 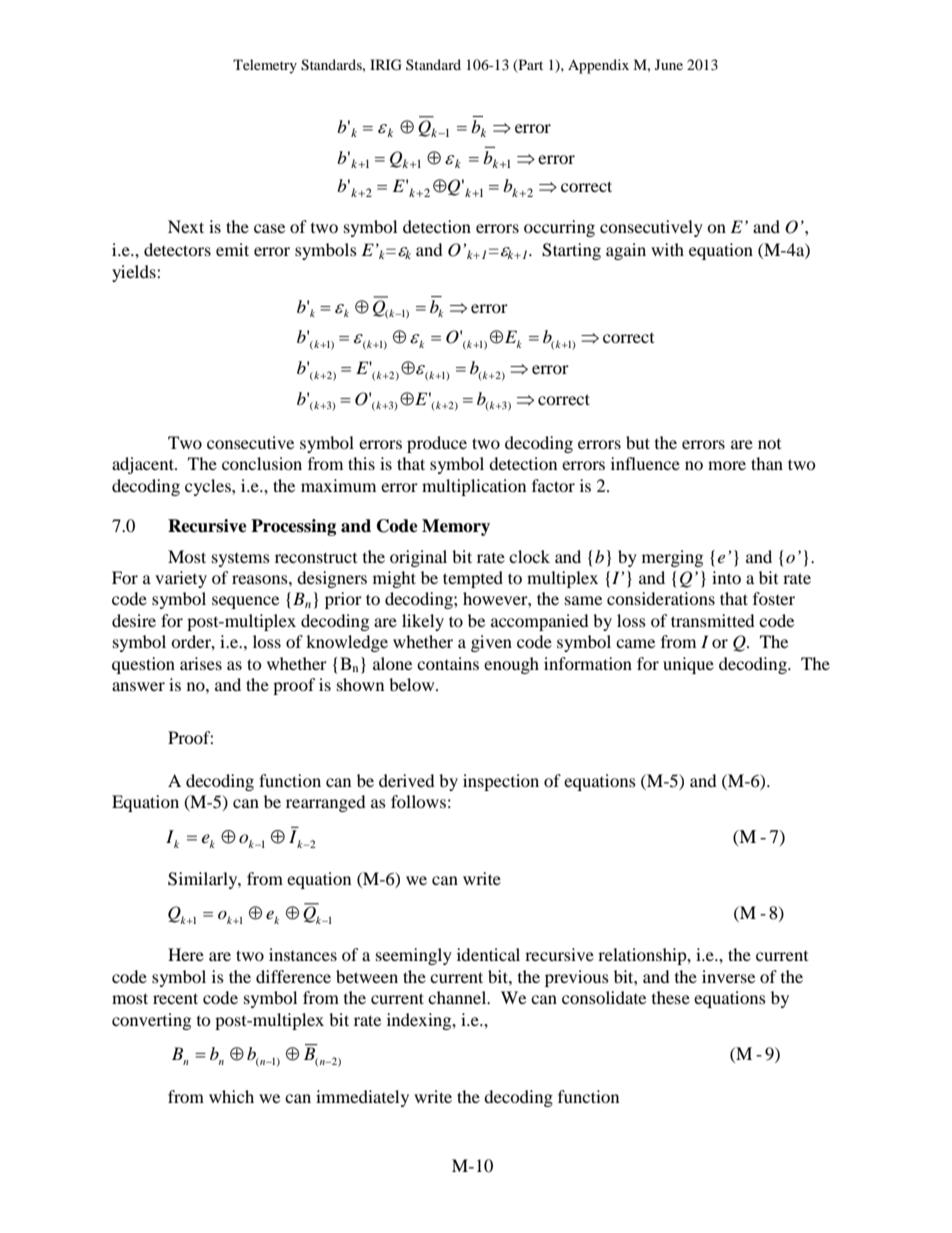 What do you see at coordinates (231, 1096) in the screenshot?
I see `which` at bounding box center [231, 1096].
